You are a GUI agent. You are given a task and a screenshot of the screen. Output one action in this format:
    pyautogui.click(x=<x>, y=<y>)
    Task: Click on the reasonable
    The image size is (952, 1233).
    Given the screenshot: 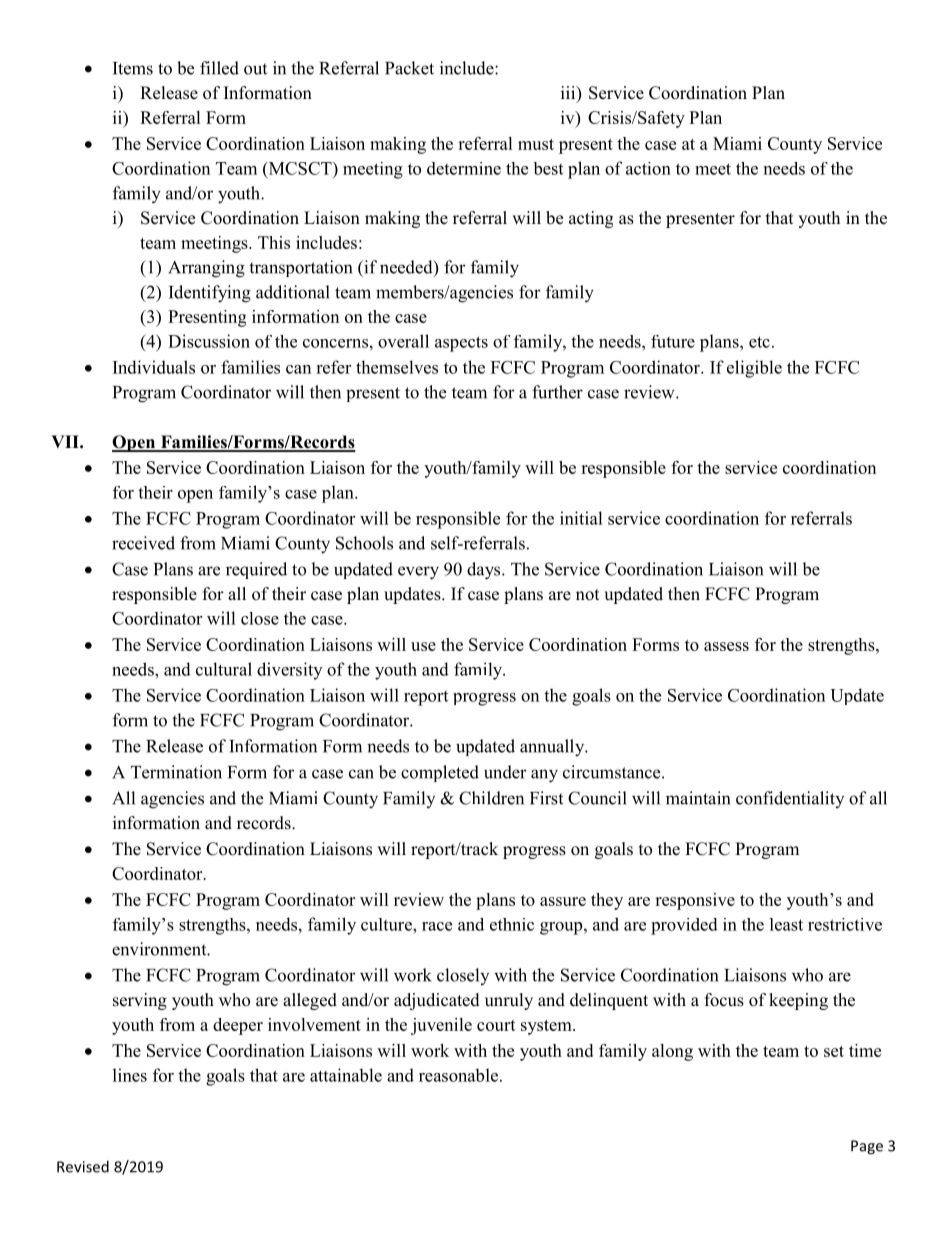 What is the action you would take?
    pyautogui.click(x=458, y=1075)
